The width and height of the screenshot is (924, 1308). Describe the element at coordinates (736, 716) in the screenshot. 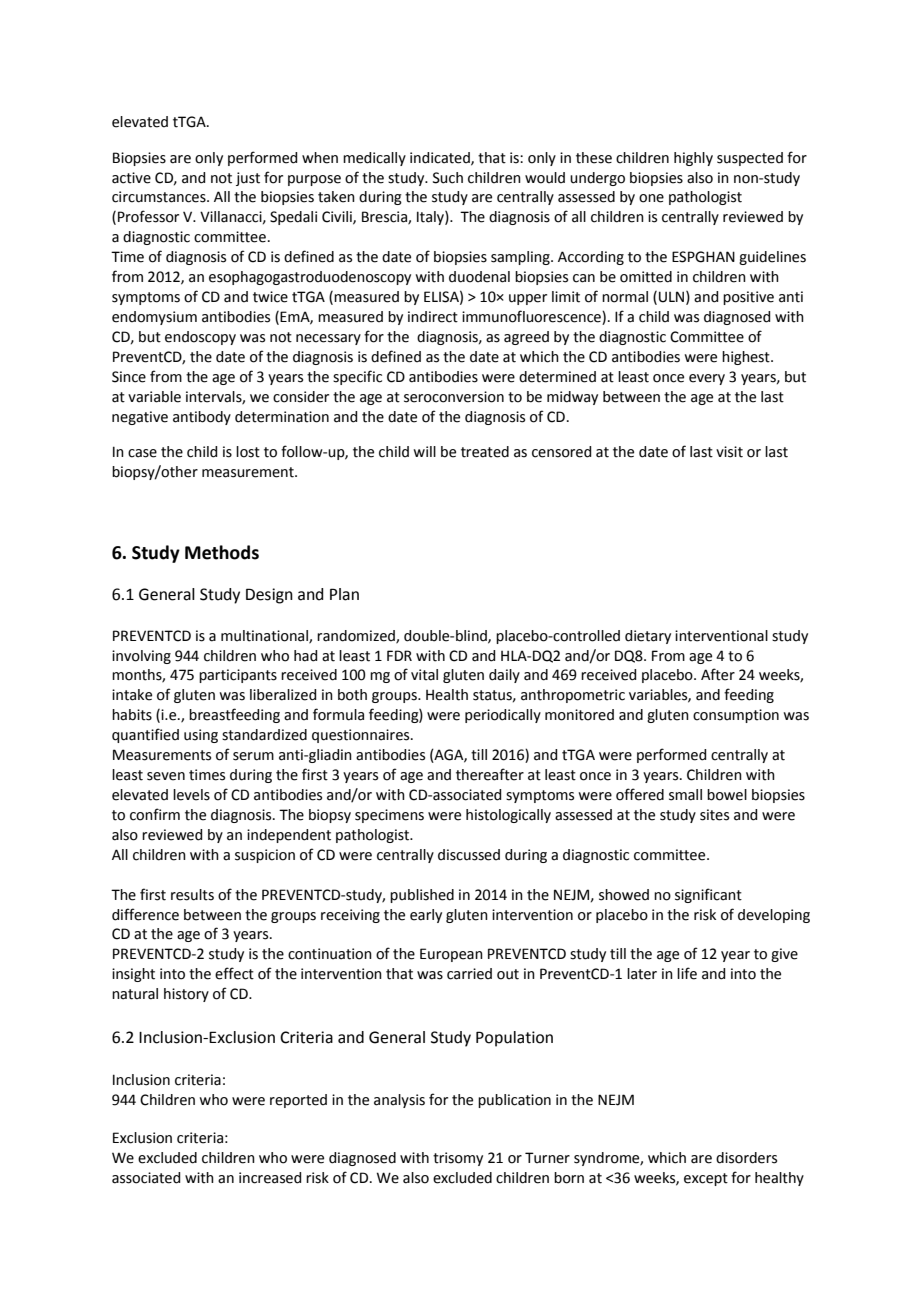

I see `consumption` at that location.
